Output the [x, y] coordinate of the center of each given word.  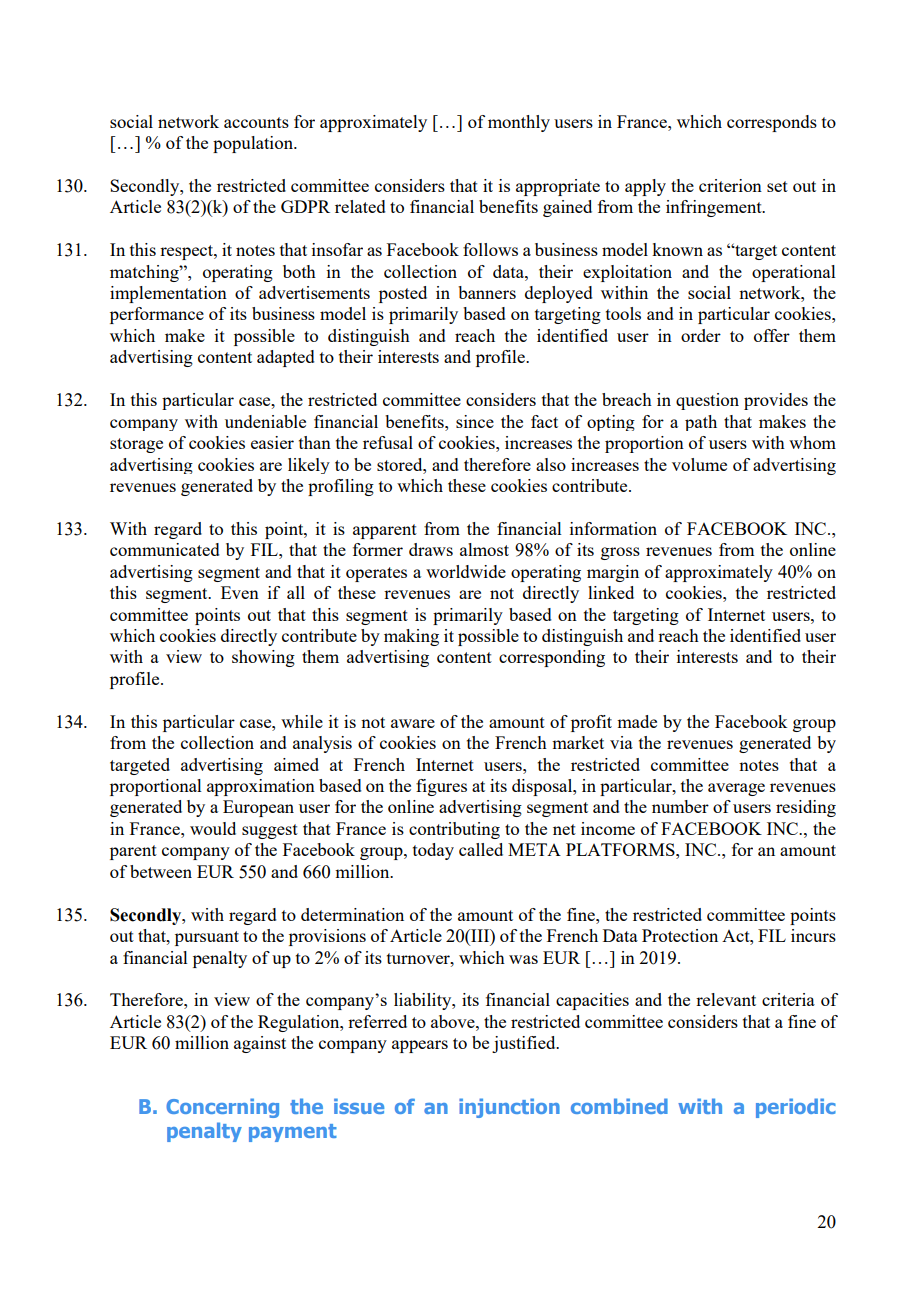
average [736, 789]
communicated [165, 549]
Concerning [222, 1108]
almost [484, 549]
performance [157, 315]
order [701, 335]
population [254, 144]
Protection [680, 935]
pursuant [207, 938]
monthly [519, 123]
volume [699, 464]
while [302, 721]
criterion [730, 185]
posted [403, 294]
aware [413, 723]
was [523, 959]
